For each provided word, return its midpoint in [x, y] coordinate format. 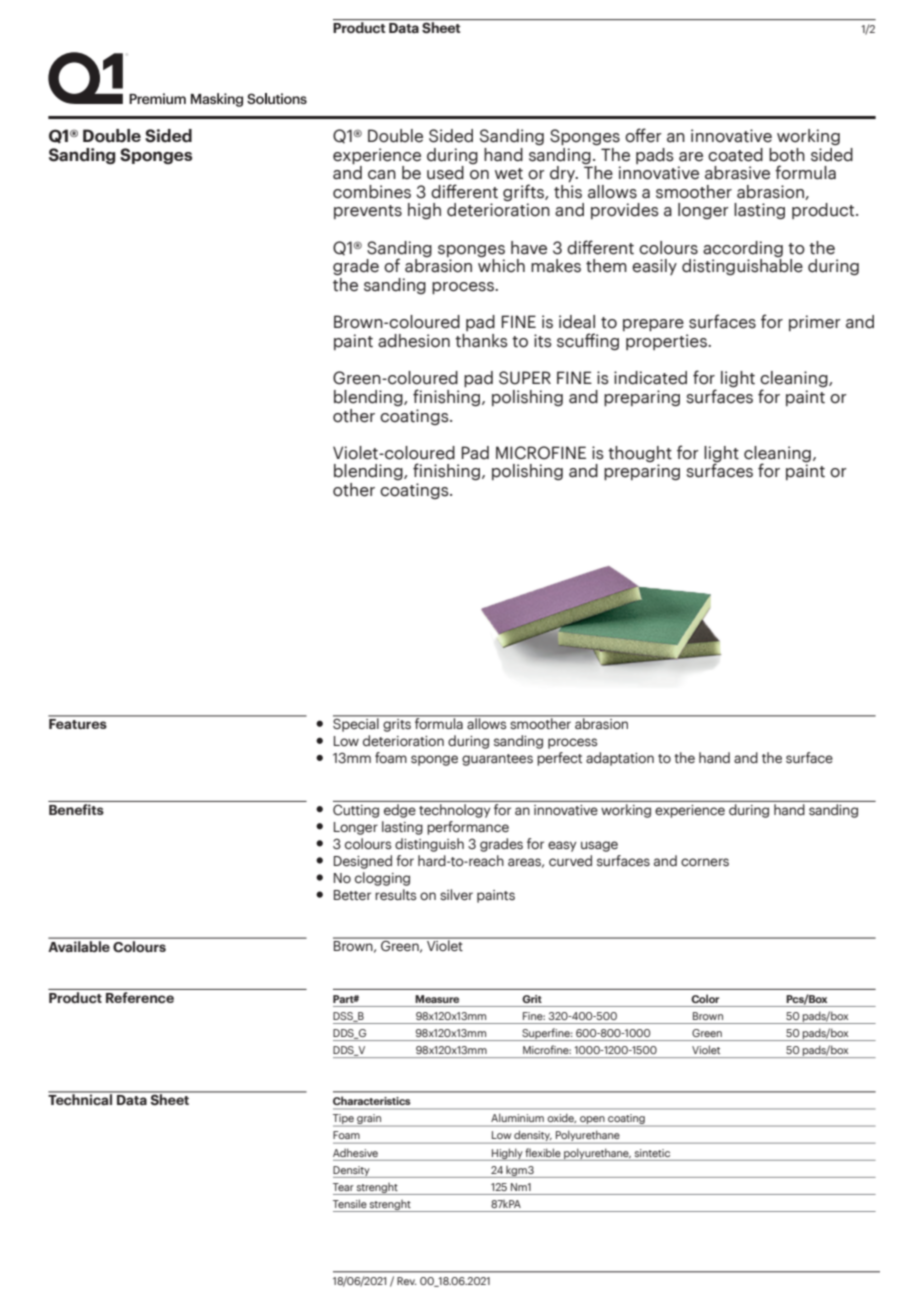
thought [640, 455]
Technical [81, 1098]
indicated [650, 378]
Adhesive [355, 1152]
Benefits [77, 808]
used [445, 173]
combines [372, 192]
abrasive [737, 173]
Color [705, 998]
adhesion [414, 341]
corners [705, 862]
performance [468, 828]
